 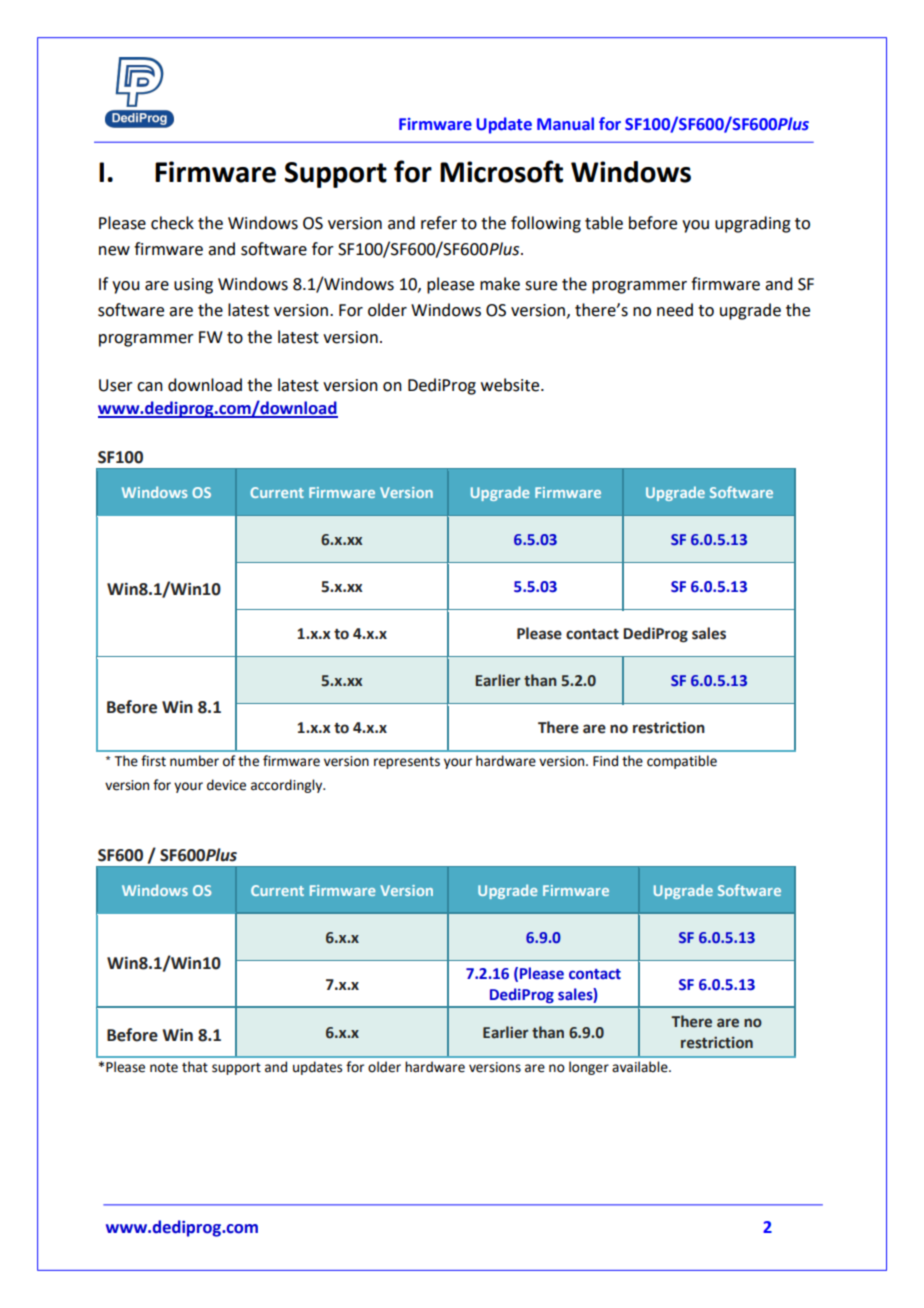 I want to click on check, so click(x=172, y=223).
